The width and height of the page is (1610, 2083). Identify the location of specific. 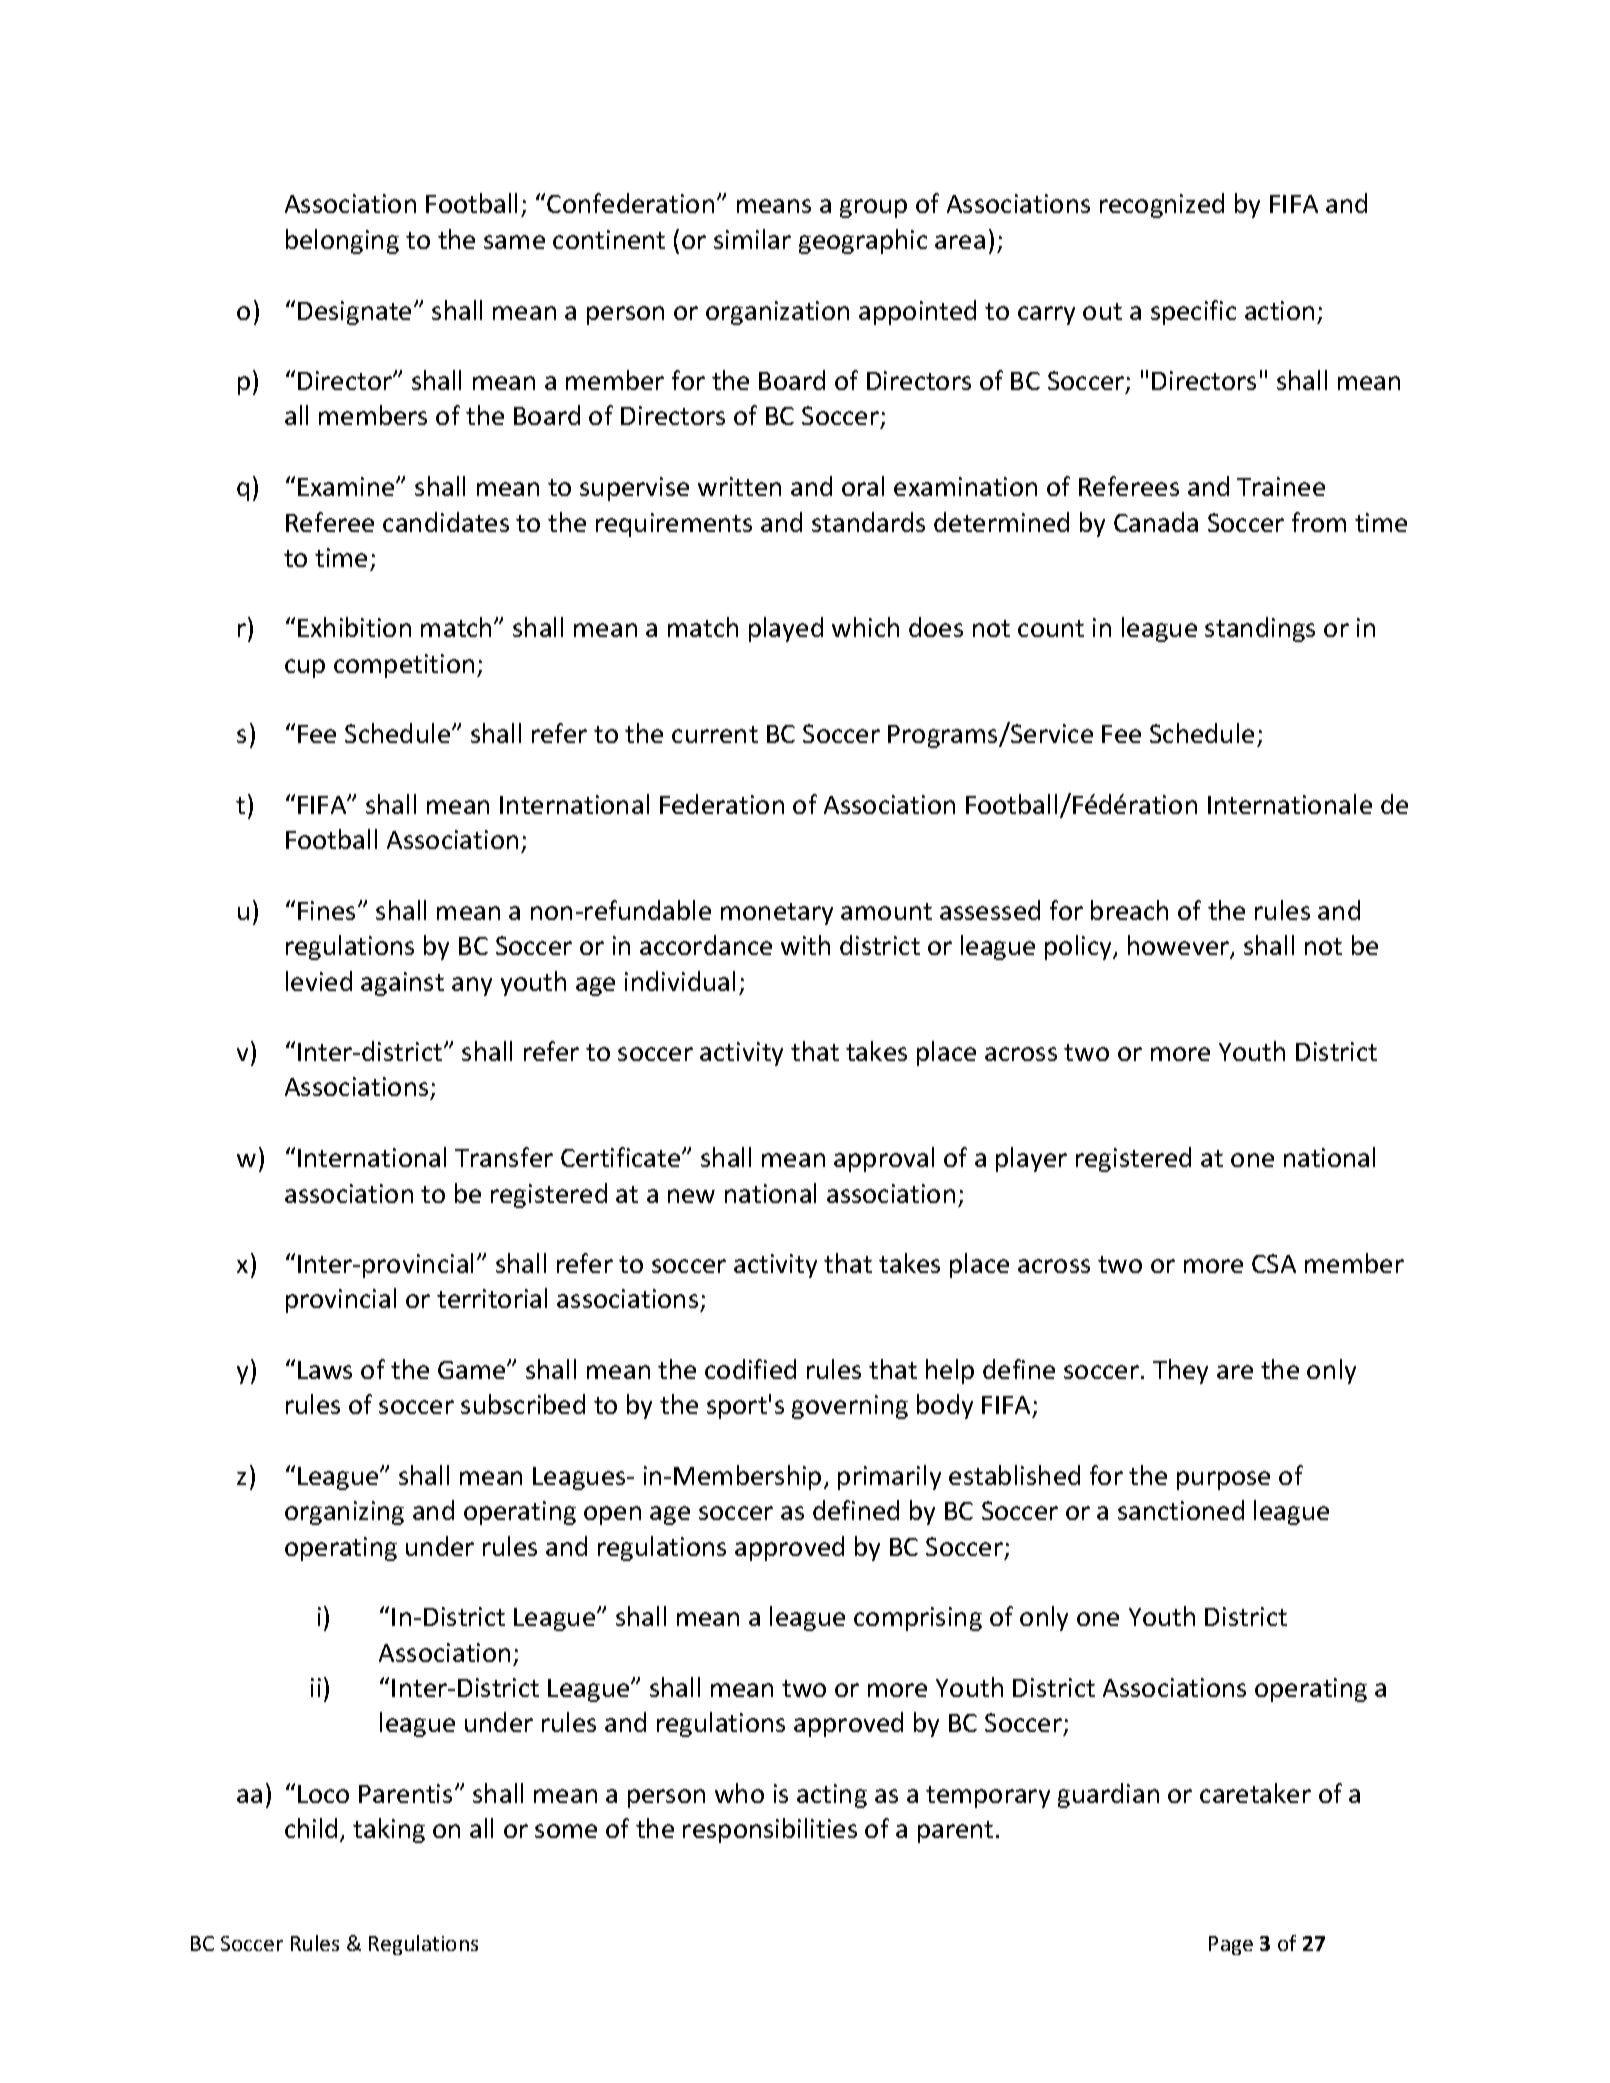
(1193, 312).
